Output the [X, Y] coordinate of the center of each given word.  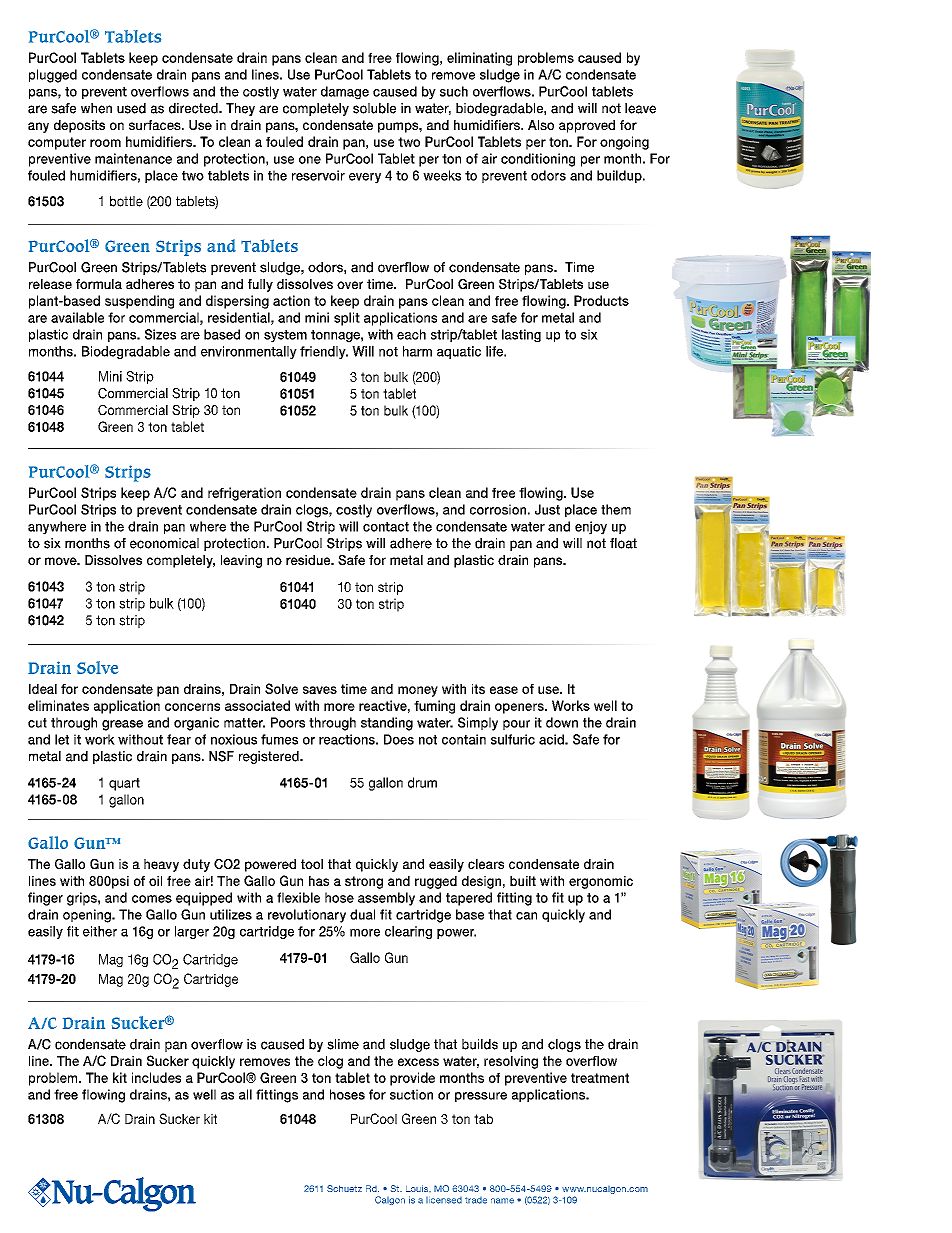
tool [312, 864]
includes [156, 1077]
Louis [418, 1188]
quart [124, 784]
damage [345, 93]
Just [547, 509]
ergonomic [601, 882]
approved [587, 126]
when [96, 108]
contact [386, 527]
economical [164, 543]
